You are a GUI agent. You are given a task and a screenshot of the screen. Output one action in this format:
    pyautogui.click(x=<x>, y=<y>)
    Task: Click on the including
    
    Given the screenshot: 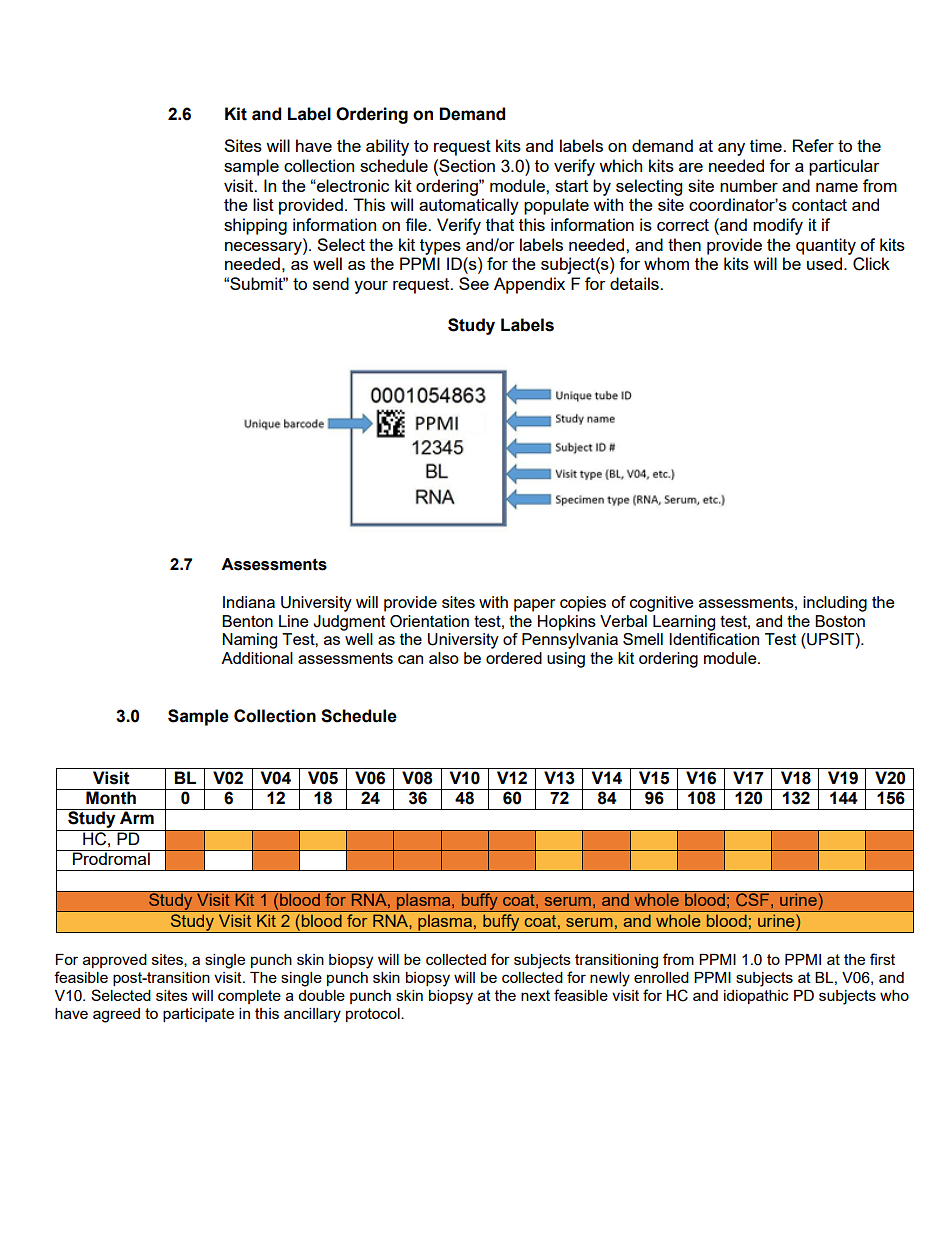 What is the action you would take?
    pyautogui.click(x=835, y=604)
